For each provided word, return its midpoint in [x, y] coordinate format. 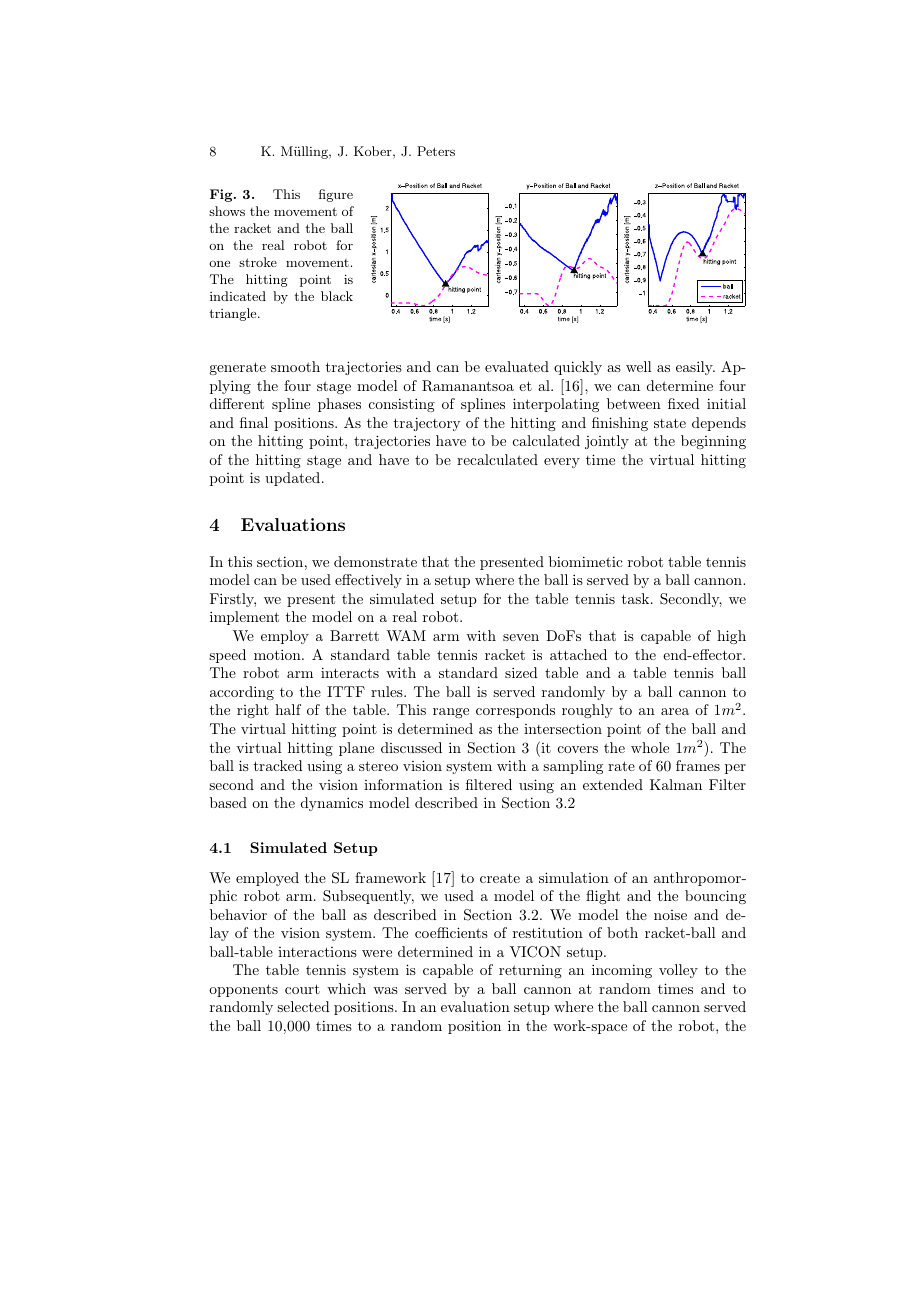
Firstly [233, 600]
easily [695, 368]
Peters [436, 151]
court [302, 989]
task [637, 598]
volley [678, 971]
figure [336, 195]
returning [530, 971]
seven [521, 637]
